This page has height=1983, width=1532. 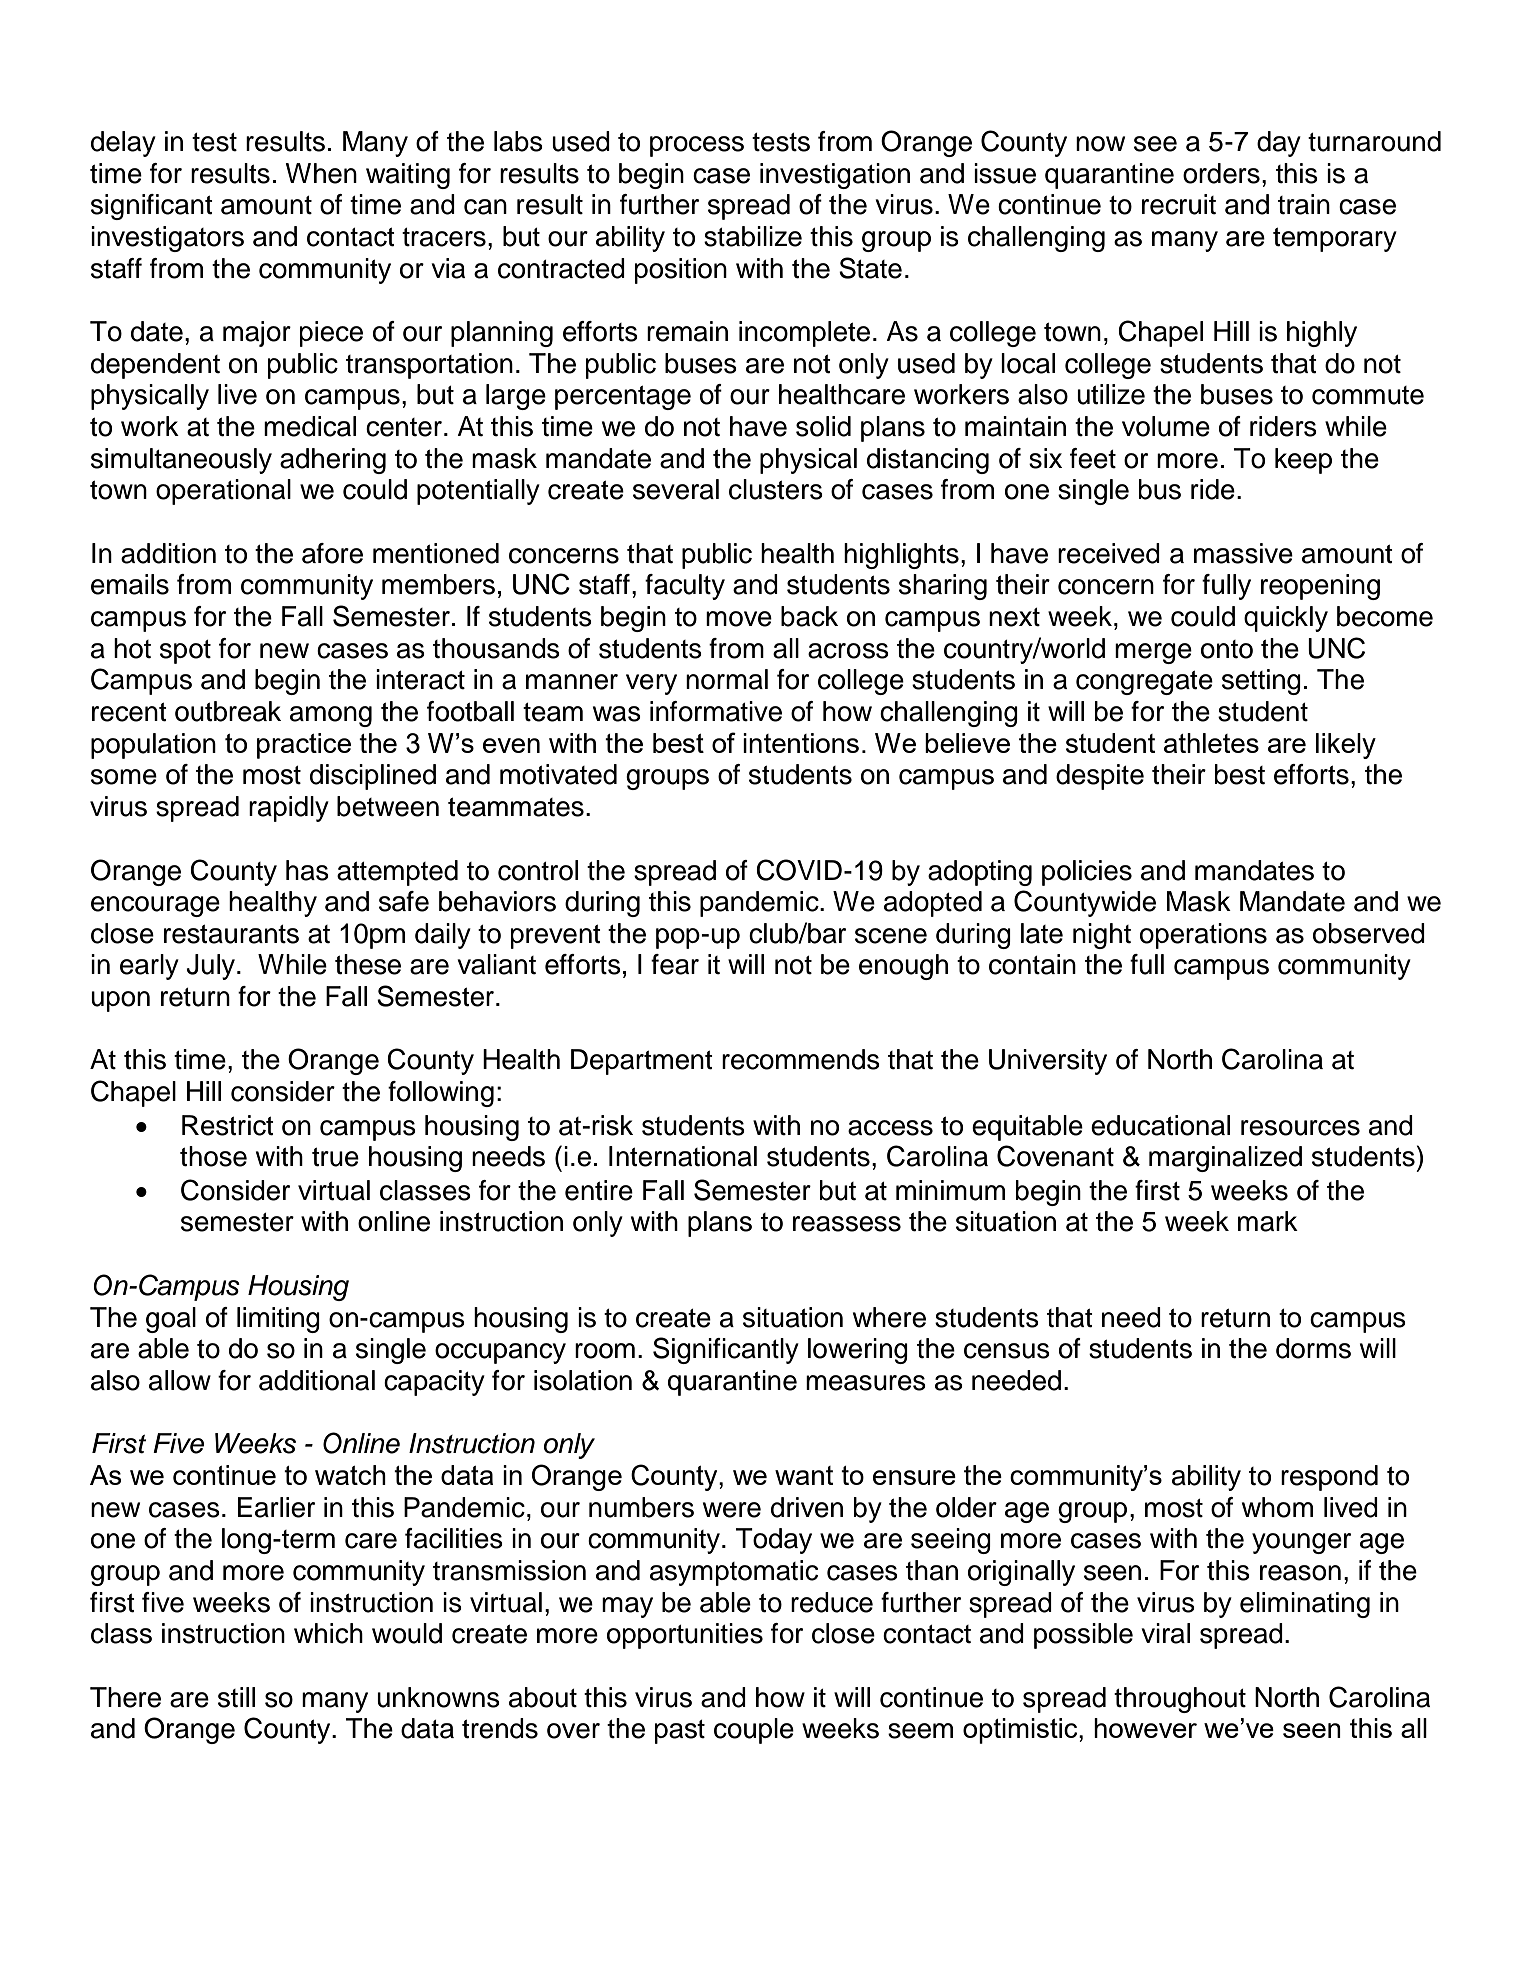 I want to click on massive, so click(x=1243, y=553).
